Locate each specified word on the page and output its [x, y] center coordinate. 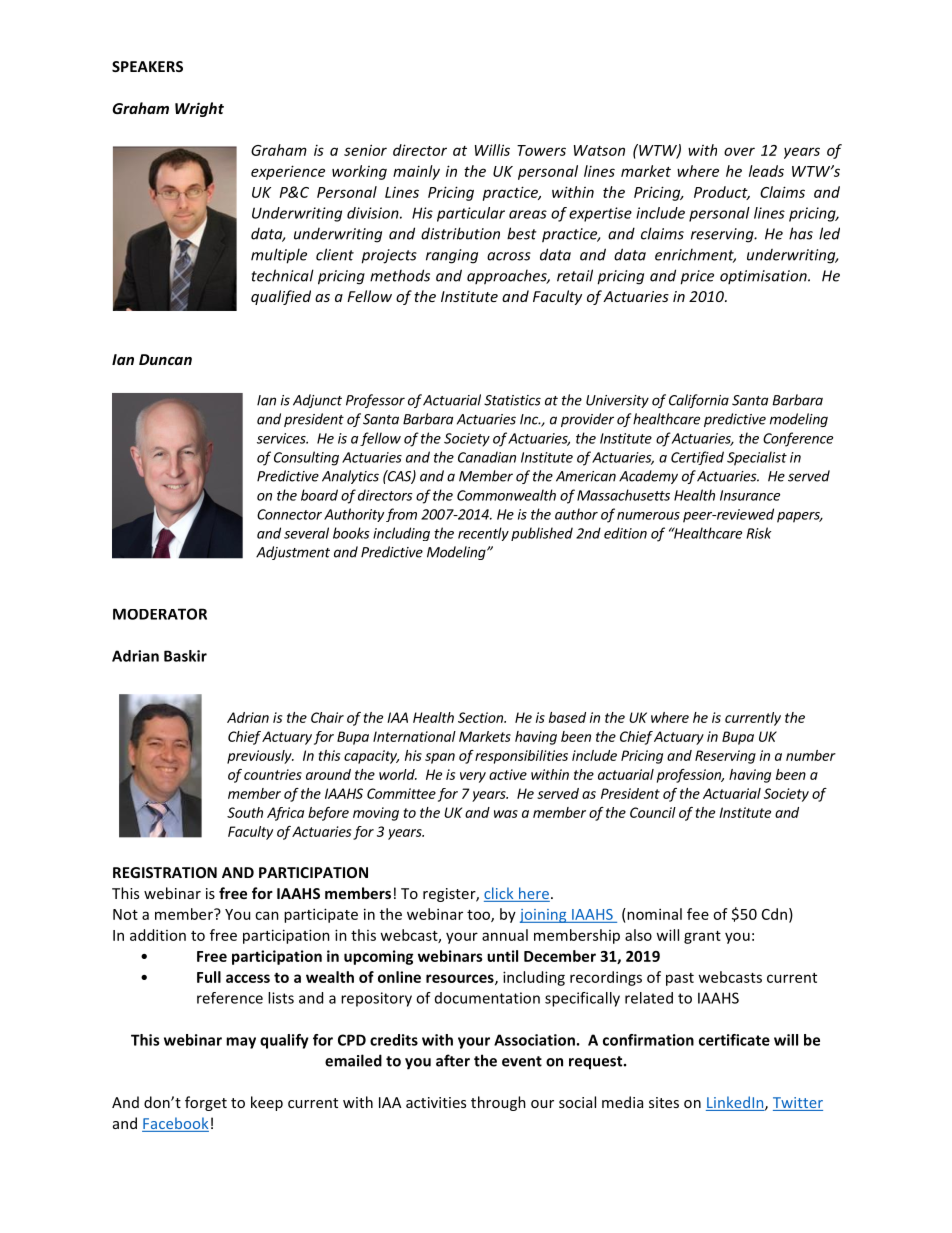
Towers [541, 150]
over [739, 151]
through [498, 1103]
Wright [199, 109]
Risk [759, 533]
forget [206, 1103]
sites [664, 1102]
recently [483, 534]
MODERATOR [160, 614]
